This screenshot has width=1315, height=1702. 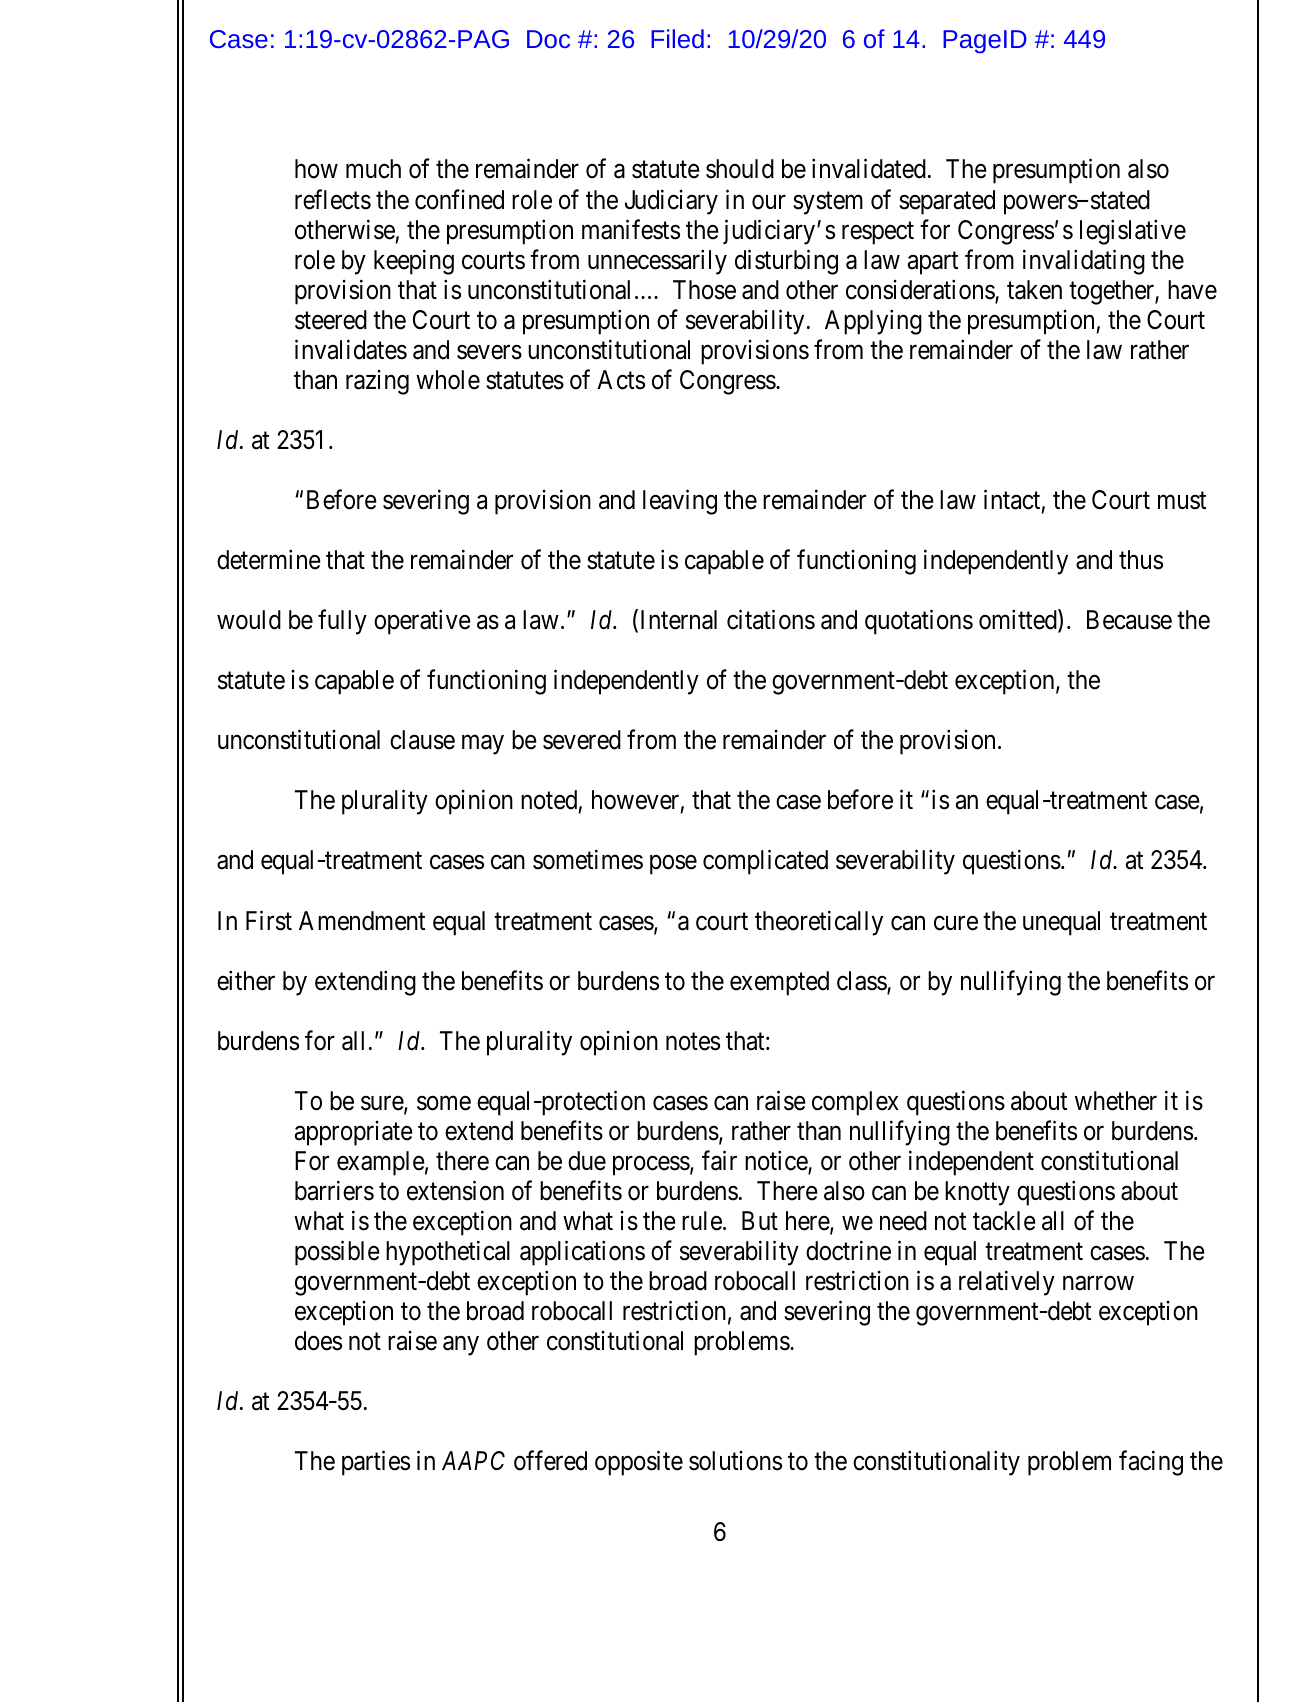 I want to click on legislative, so click(x=1133, y=232).
